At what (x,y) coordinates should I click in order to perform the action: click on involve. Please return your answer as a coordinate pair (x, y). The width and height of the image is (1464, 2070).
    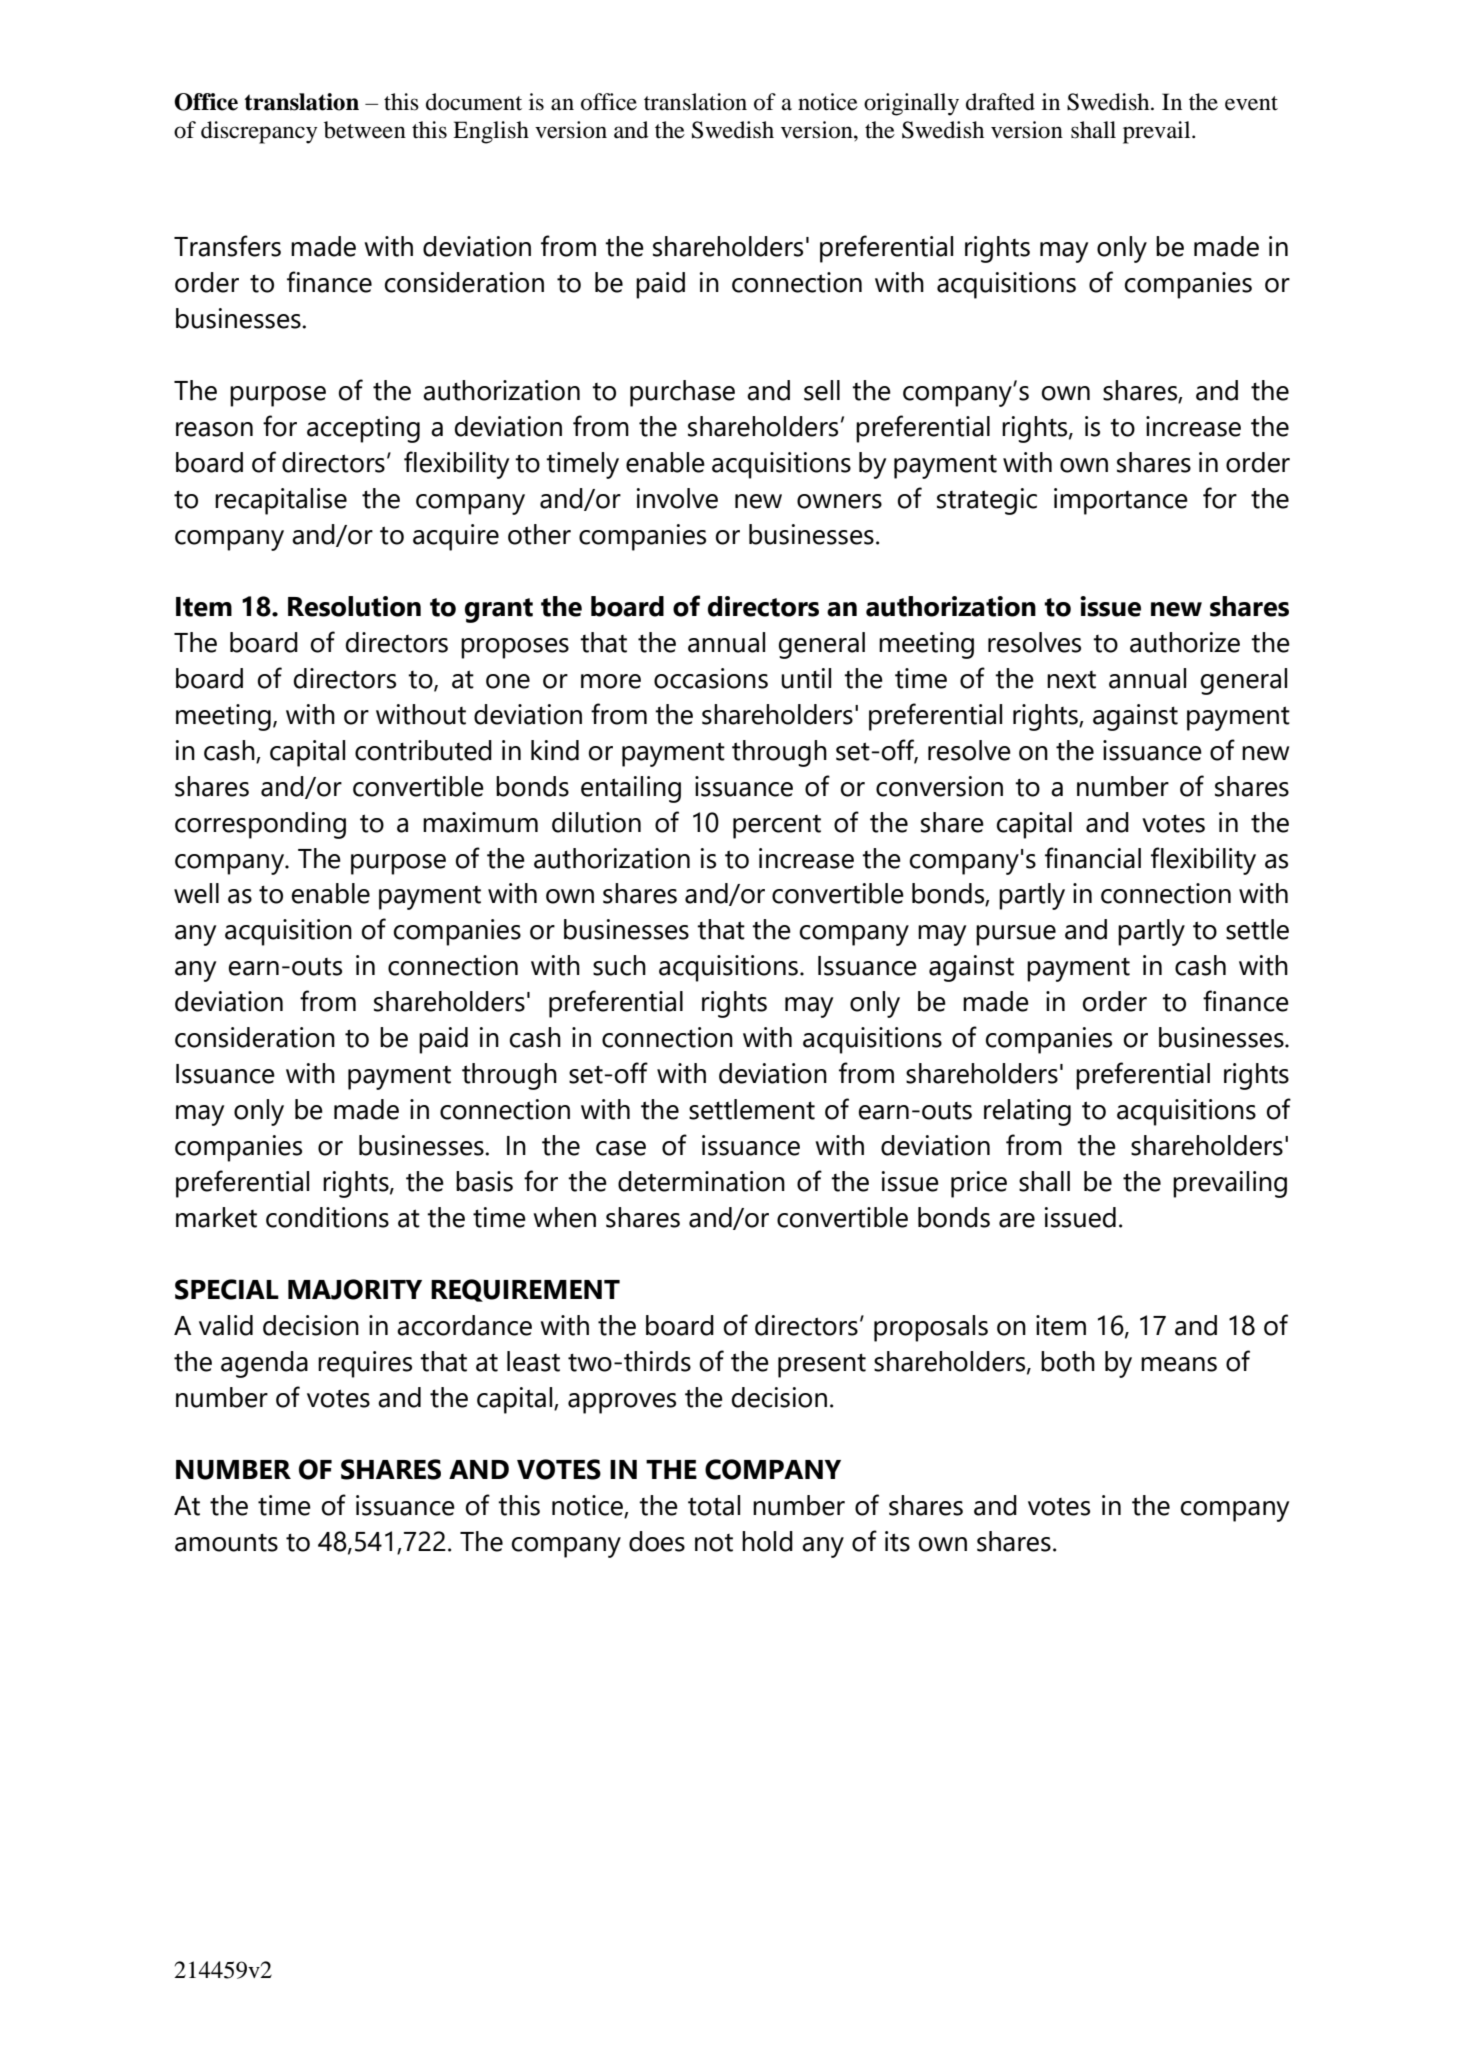
    Looking at the image, I should click on (677, 498).
